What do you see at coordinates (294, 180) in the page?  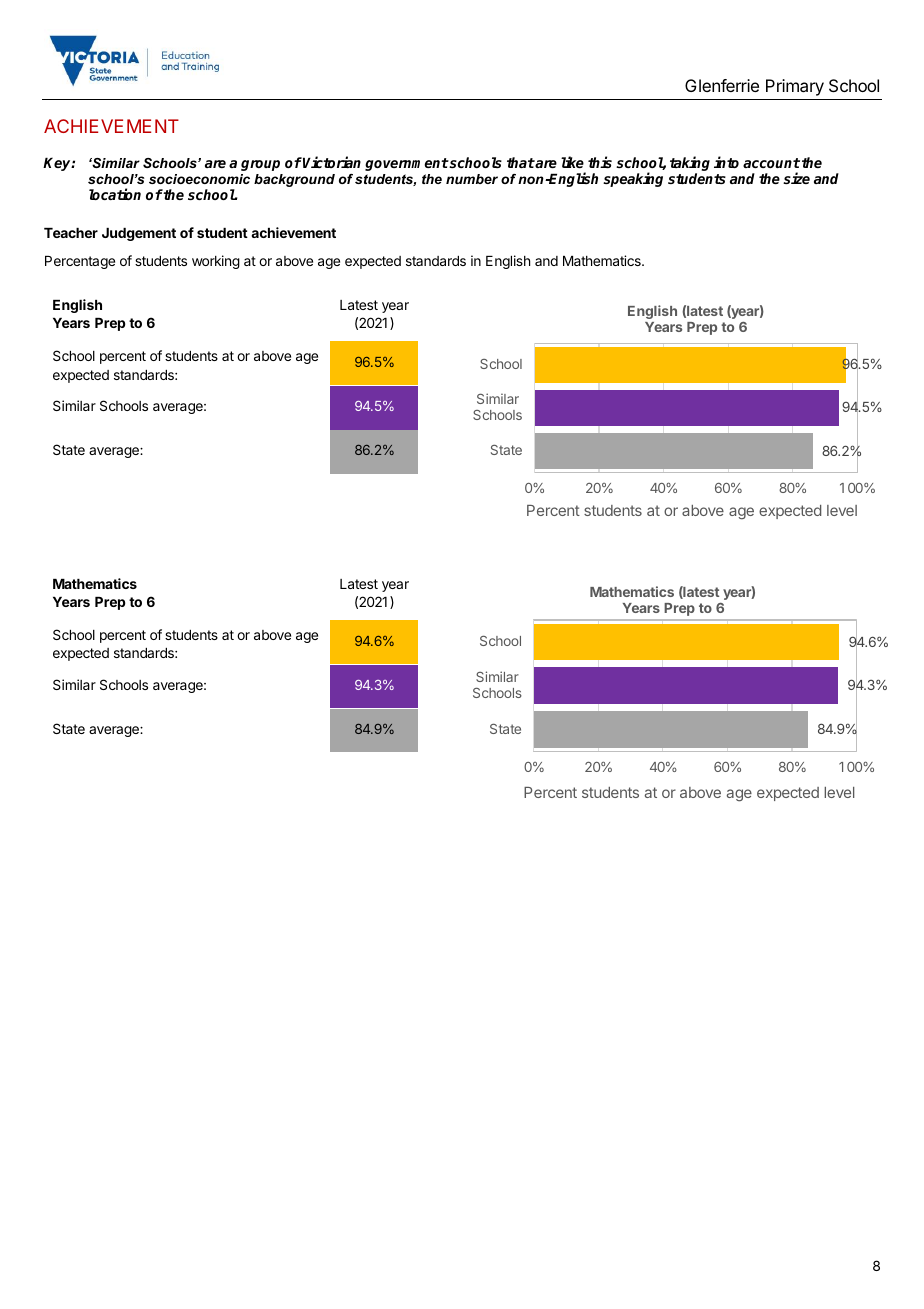 I see `background` at bounding box center [294, 180].
